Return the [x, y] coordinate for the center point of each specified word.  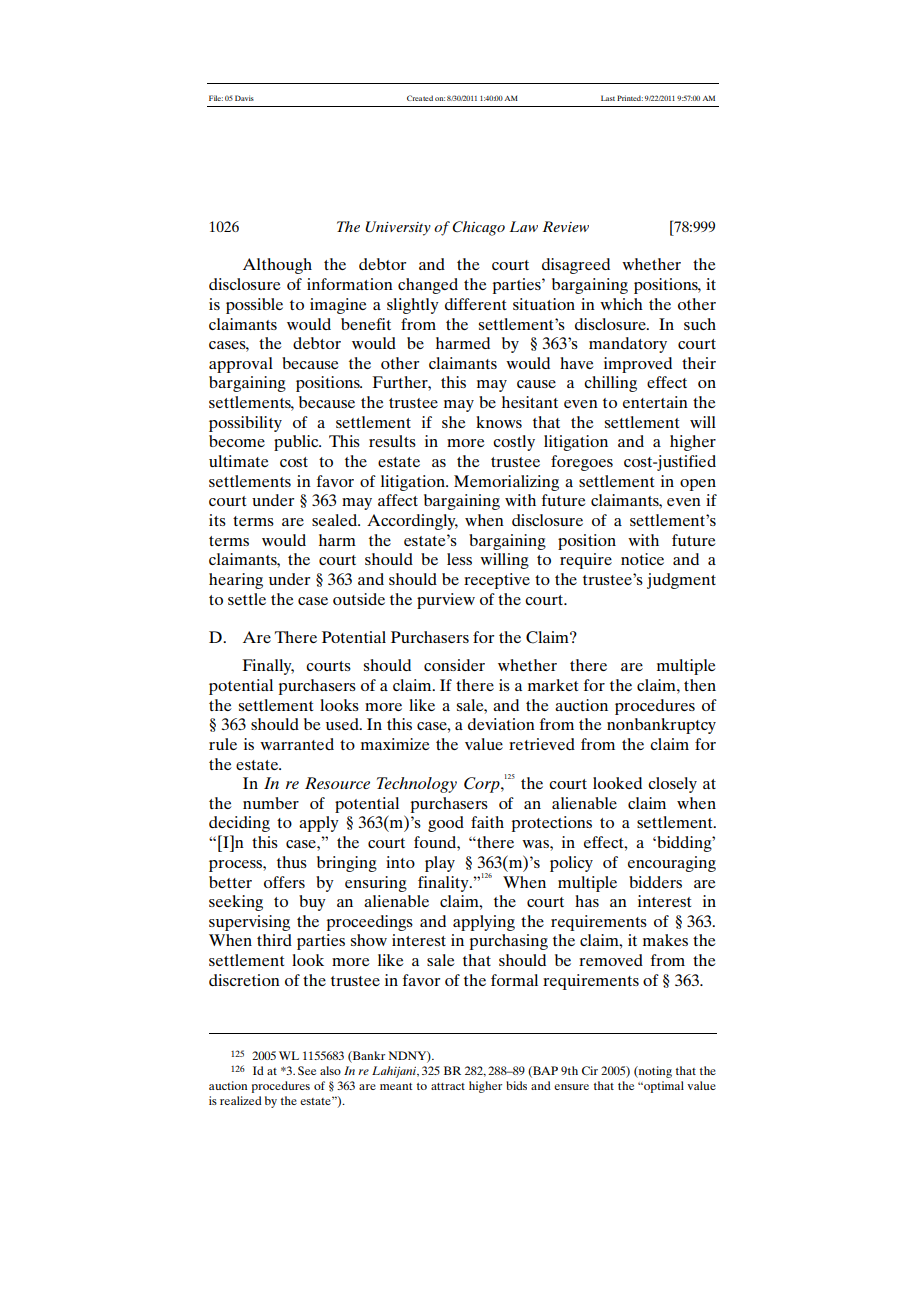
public [297, 443]
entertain [655, 402]
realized [241, 1100]
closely [672, 785]
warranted [297, 744]
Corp [483, 785]
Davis [244, 98]
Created [420, 98]
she [454, 422]
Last [608, 98]
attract [448, 1086]
